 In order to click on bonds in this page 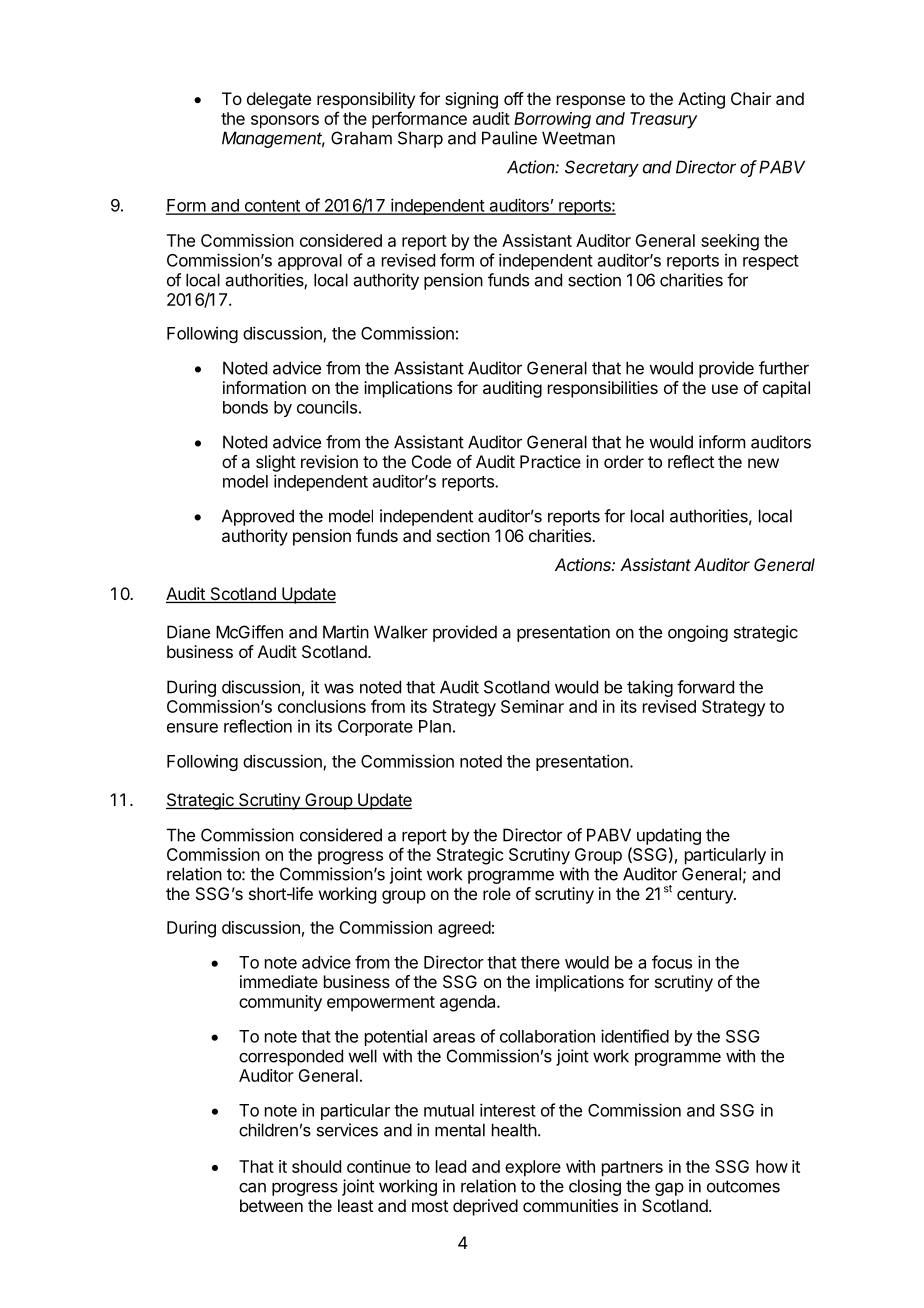, I will do `click(245, 407)`.
